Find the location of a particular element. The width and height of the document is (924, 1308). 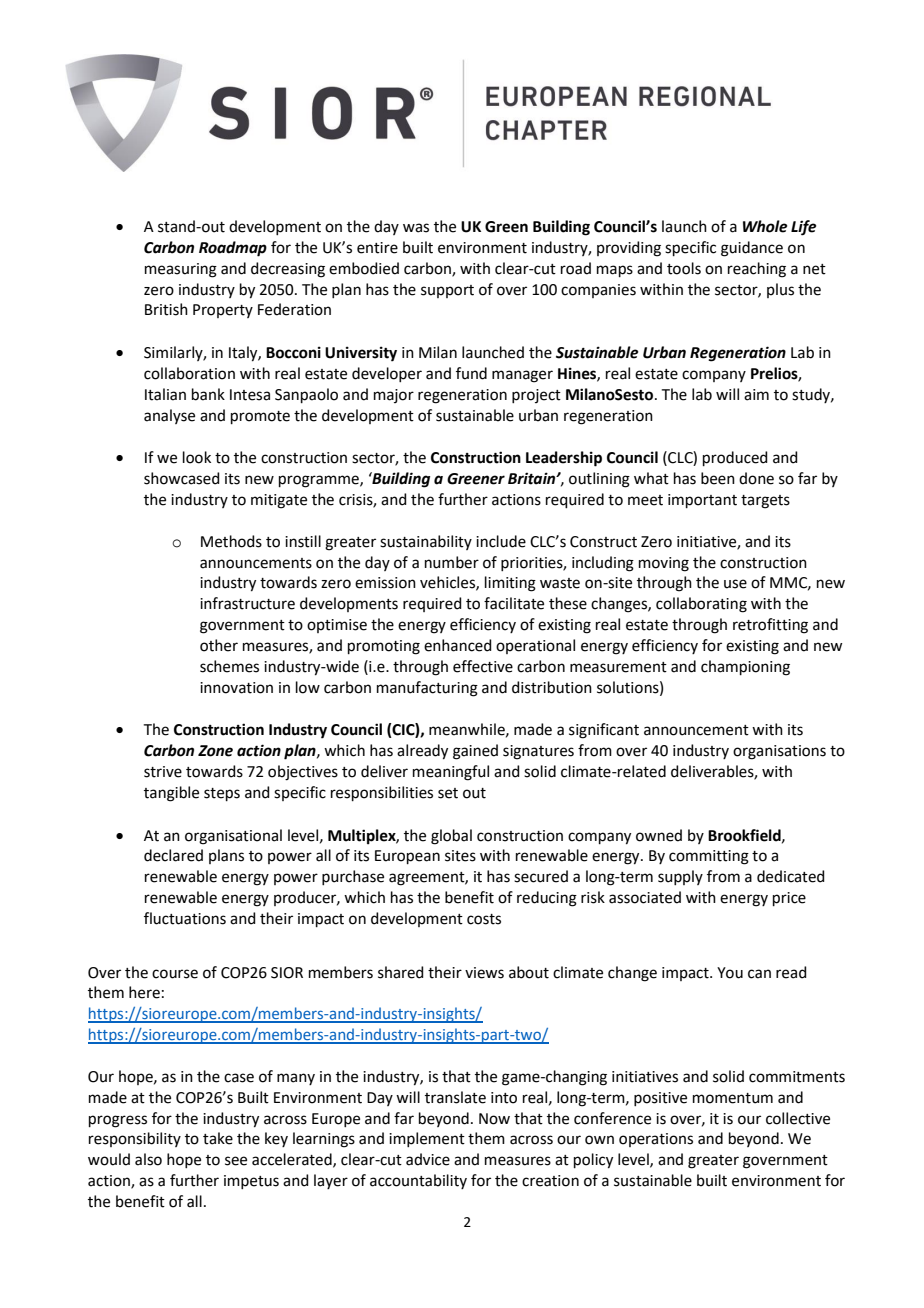

championing is located at coordinates (745, 668).
